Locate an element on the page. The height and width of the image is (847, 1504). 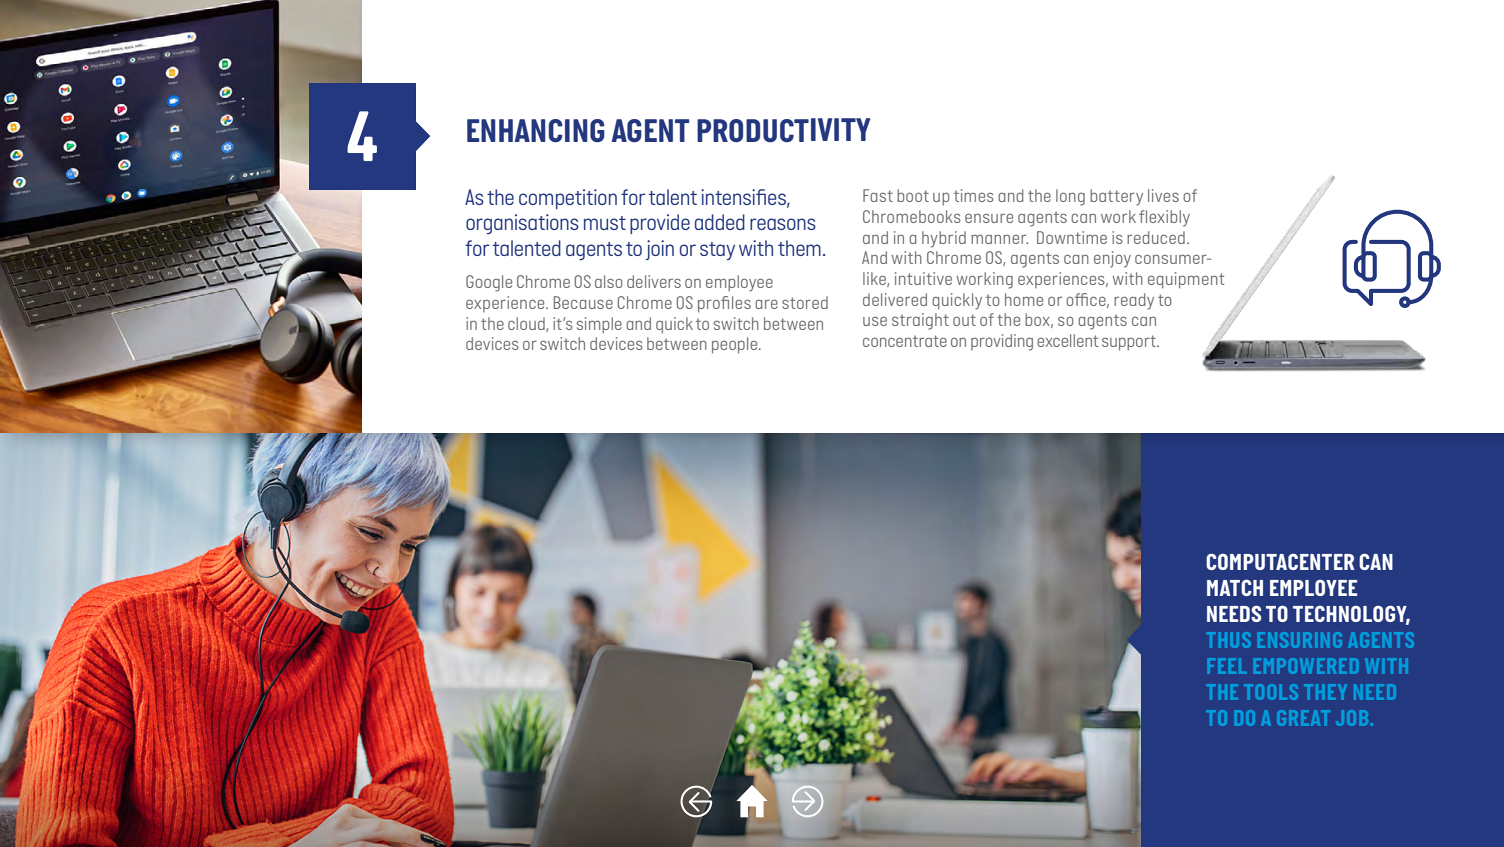
TOOLS is located at coordinates (1271, 692).
